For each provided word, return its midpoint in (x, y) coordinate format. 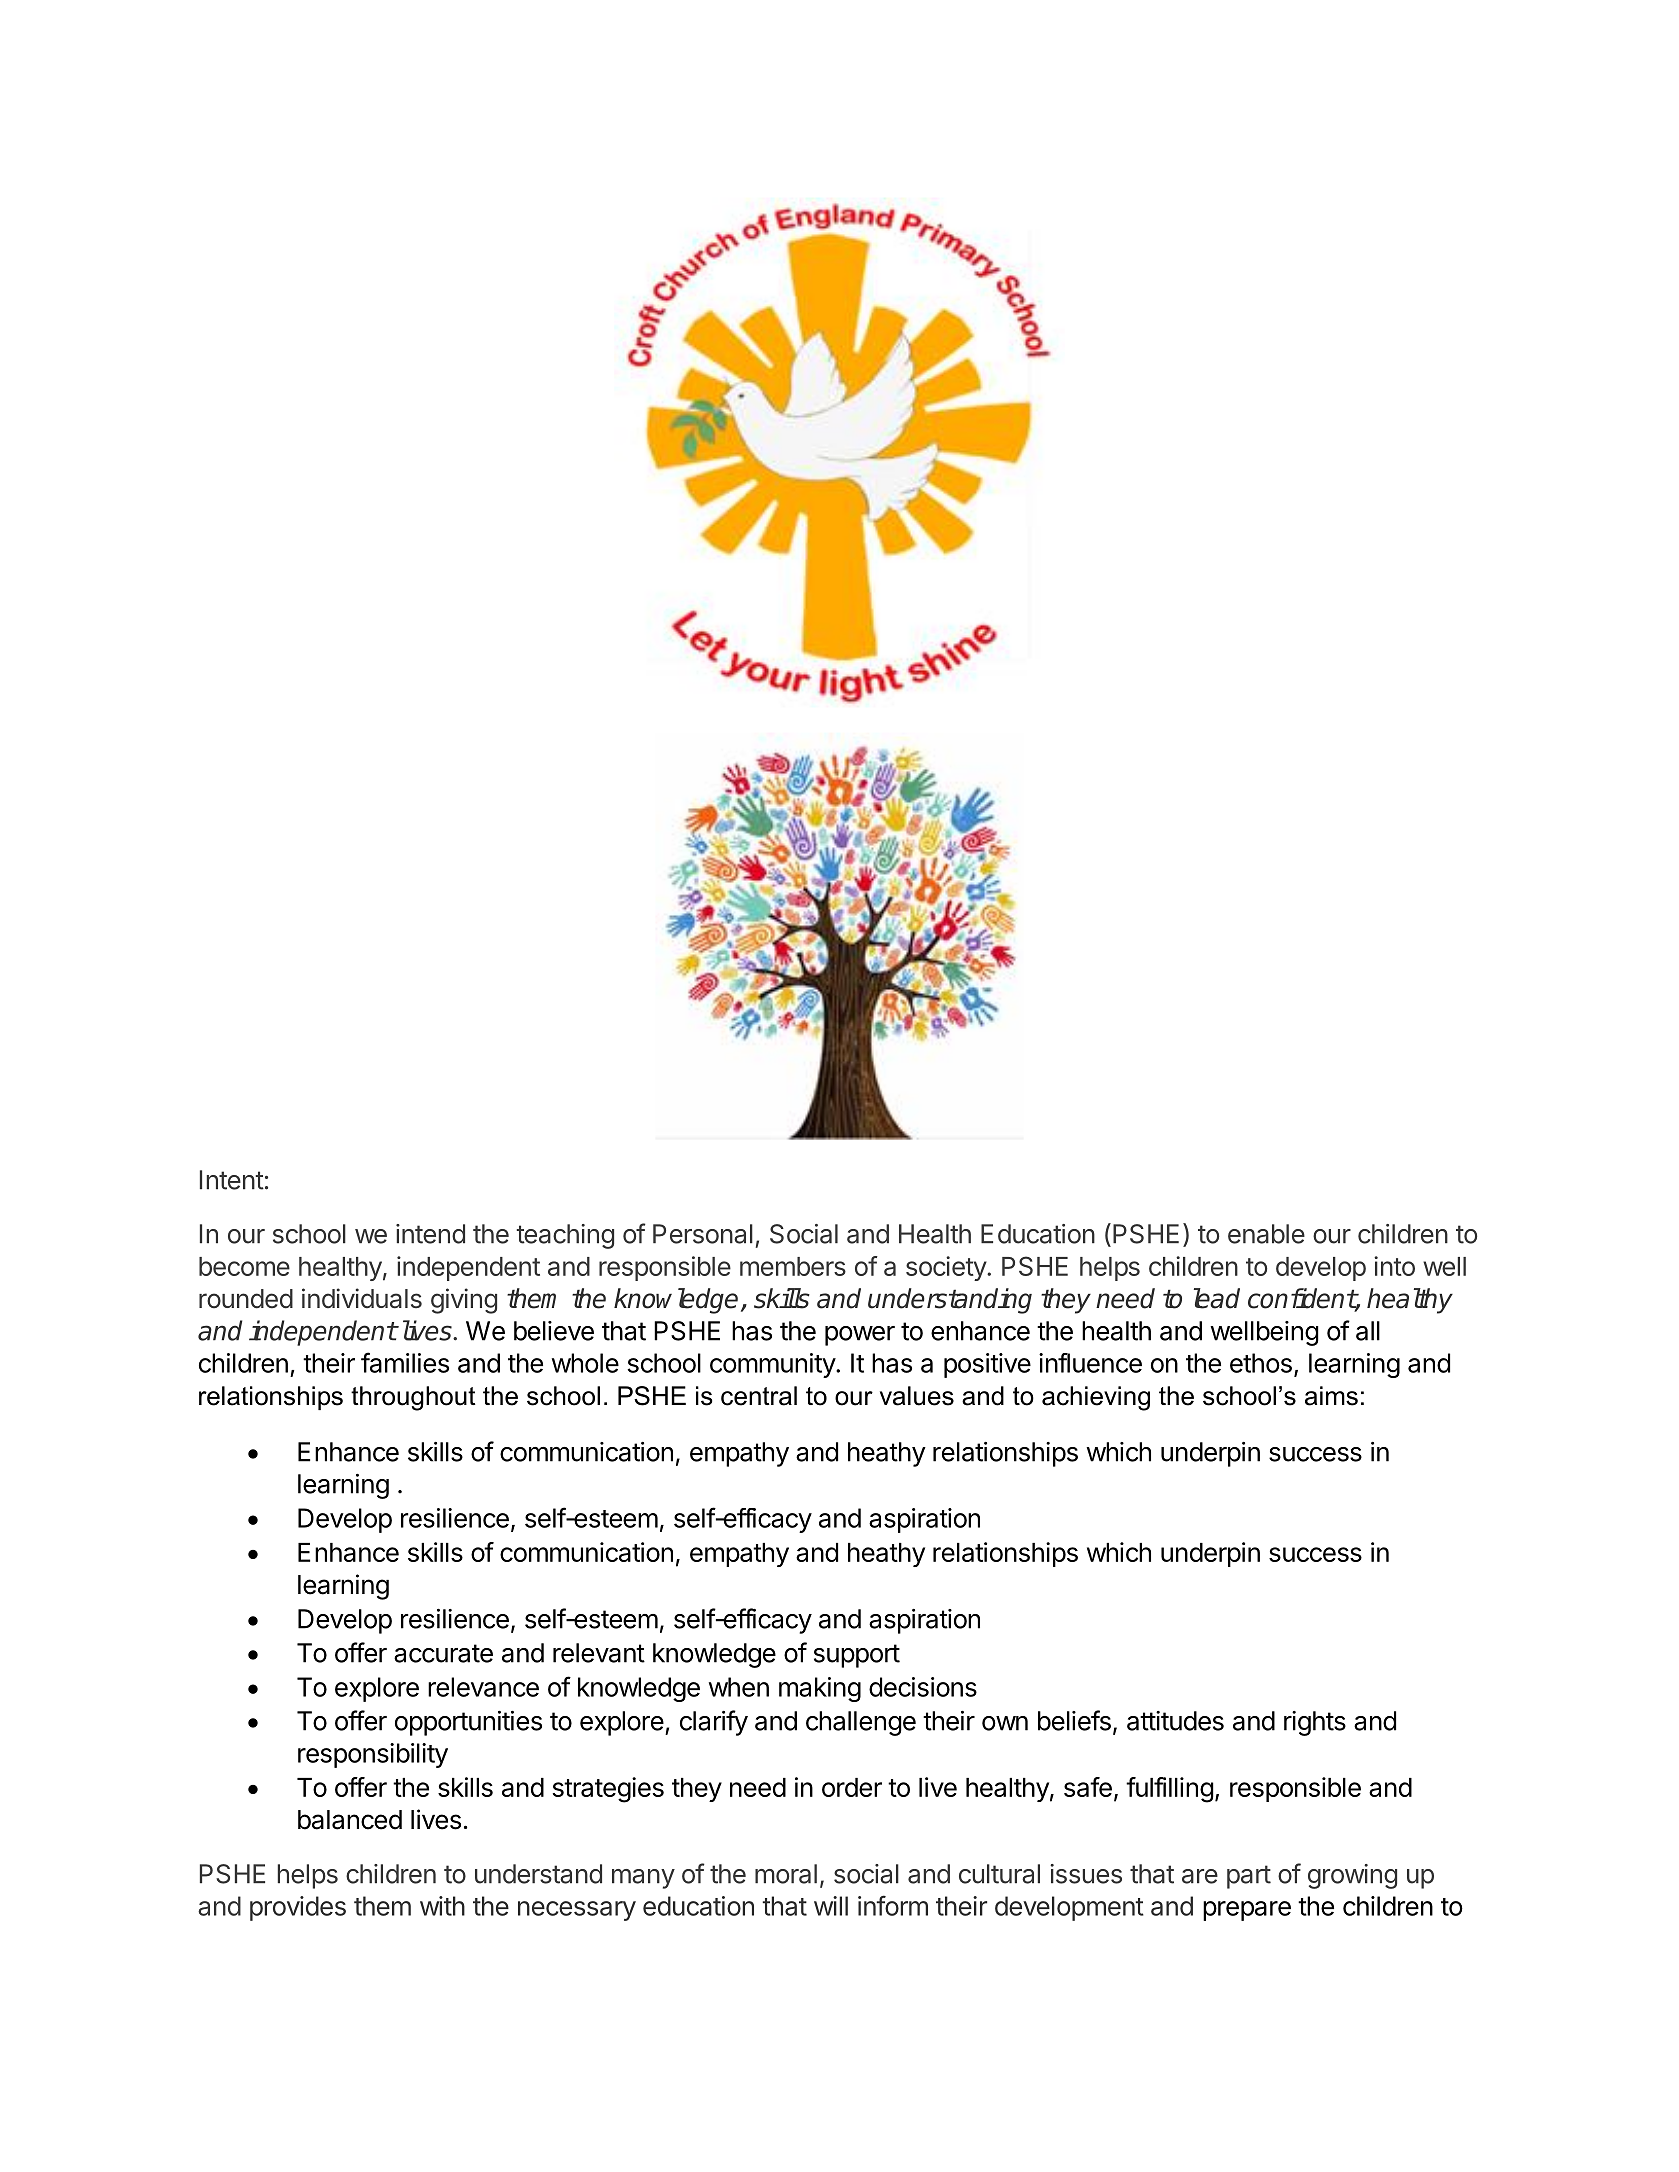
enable (1266, 1234)
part (1249, 1877)
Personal (703, 1234)
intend (430, 1234)
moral (786, 1874)
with (442, 1906)
